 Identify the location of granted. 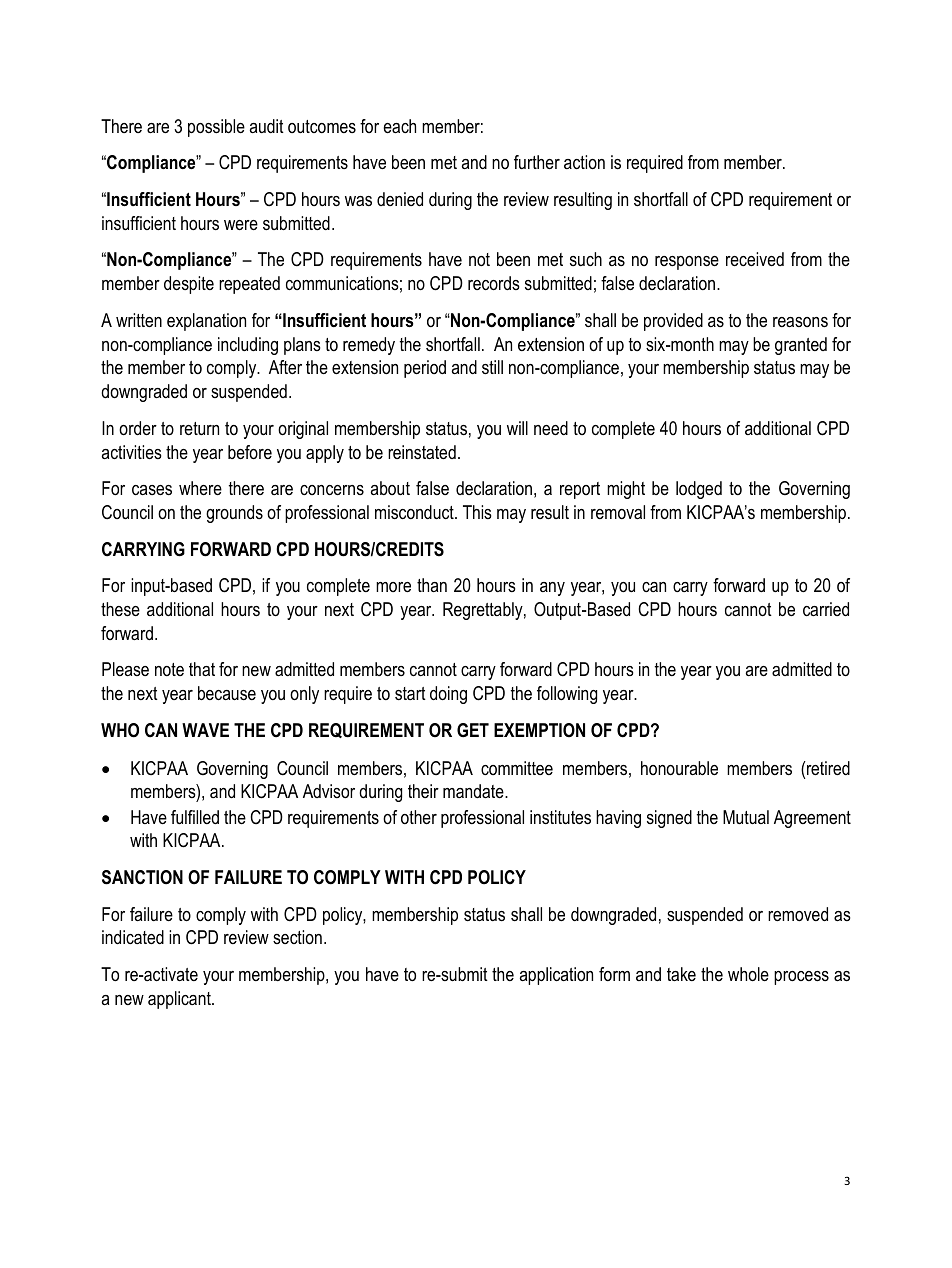
(801, 346).
